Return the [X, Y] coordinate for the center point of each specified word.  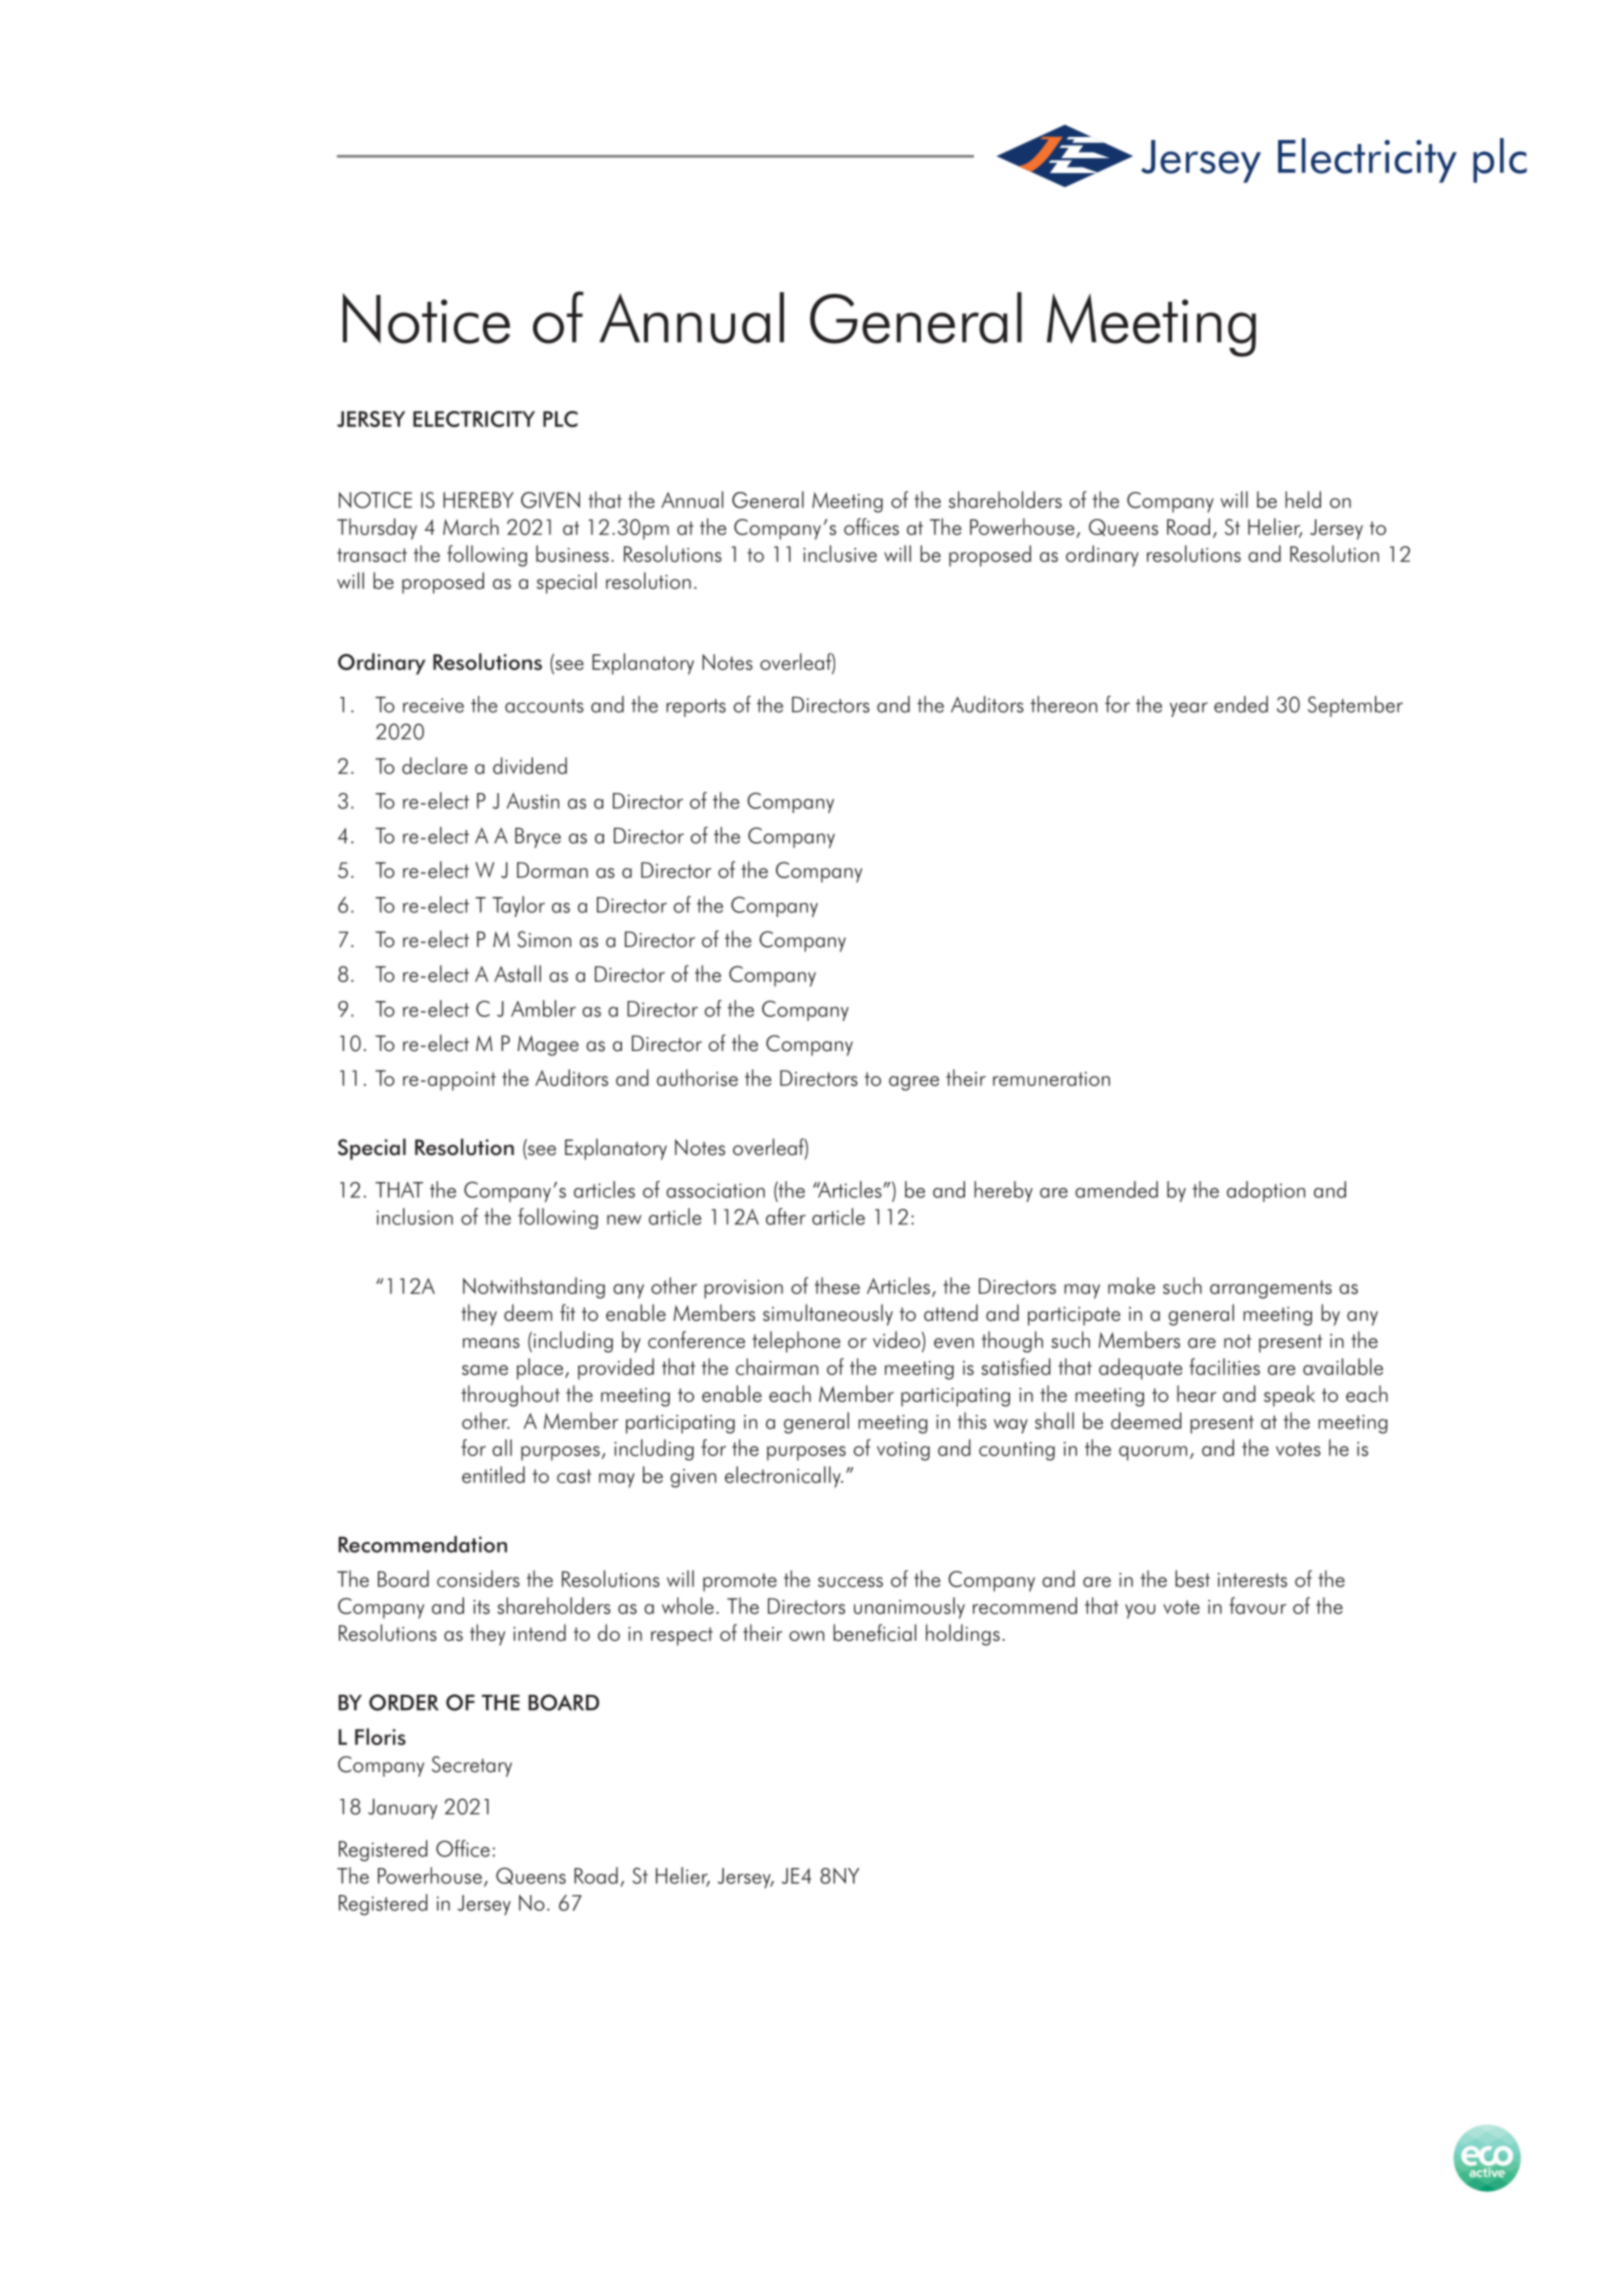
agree [914, 1083]
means [491, 1343]
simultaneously [828, 1315]
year [1189, 709]
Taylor [518, 906]
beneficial [874, 1632]
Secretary [472, 1766]
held [1303, 499]
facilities [1224, 1366]
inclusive [840, 553]
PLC [560, 419]
